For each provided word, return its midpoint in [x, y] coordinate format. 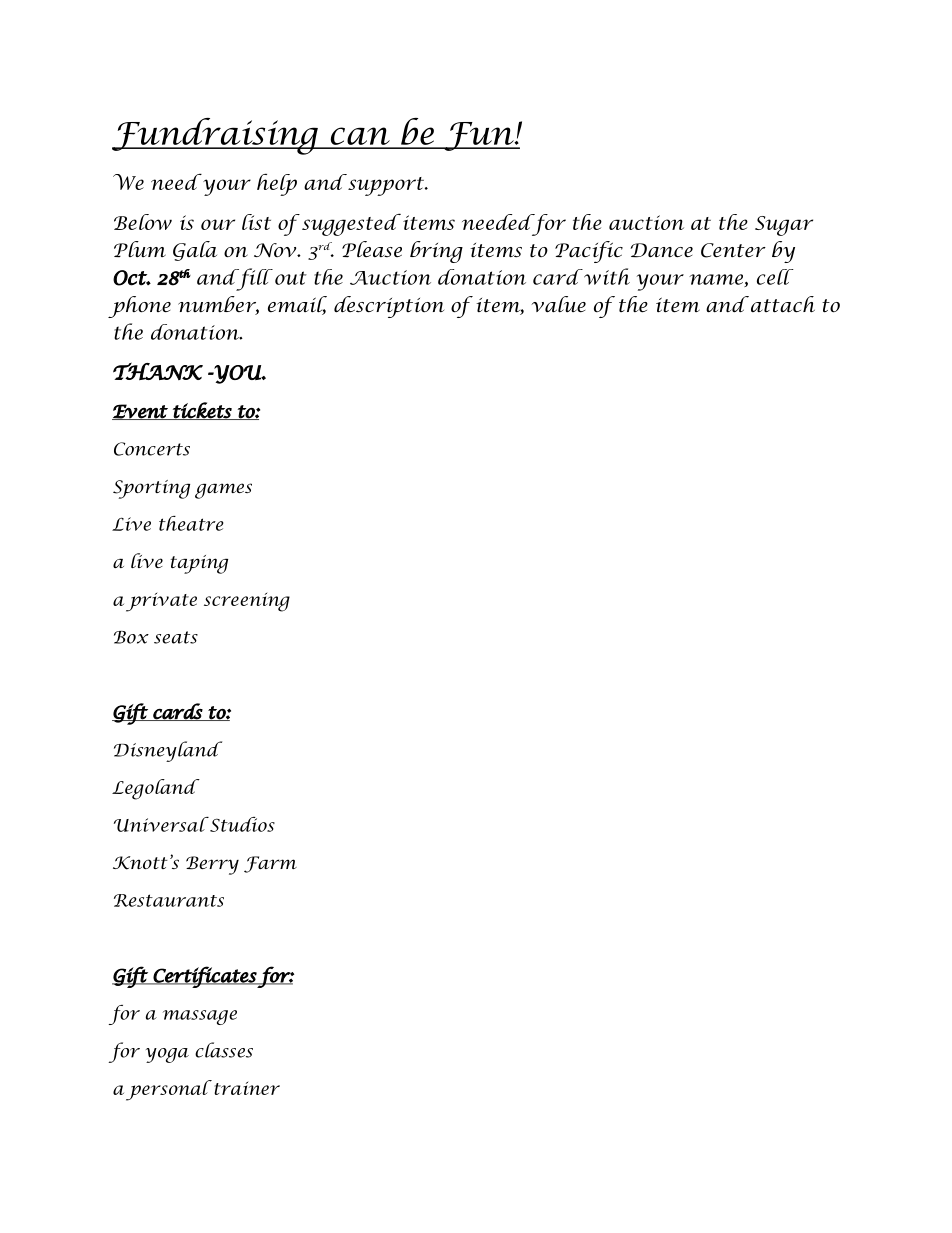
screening [247, 602]
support [386, 185]
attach [783, 304]
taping [199, 564]
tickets [202, 411]
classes [224, 1050]
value [558, 304]
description [389, 307]
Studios [241, 824]
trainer [247, 1088]
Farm [270, 864]
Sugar [784, 226]
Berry [212, 865]
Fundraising [216, 136]
